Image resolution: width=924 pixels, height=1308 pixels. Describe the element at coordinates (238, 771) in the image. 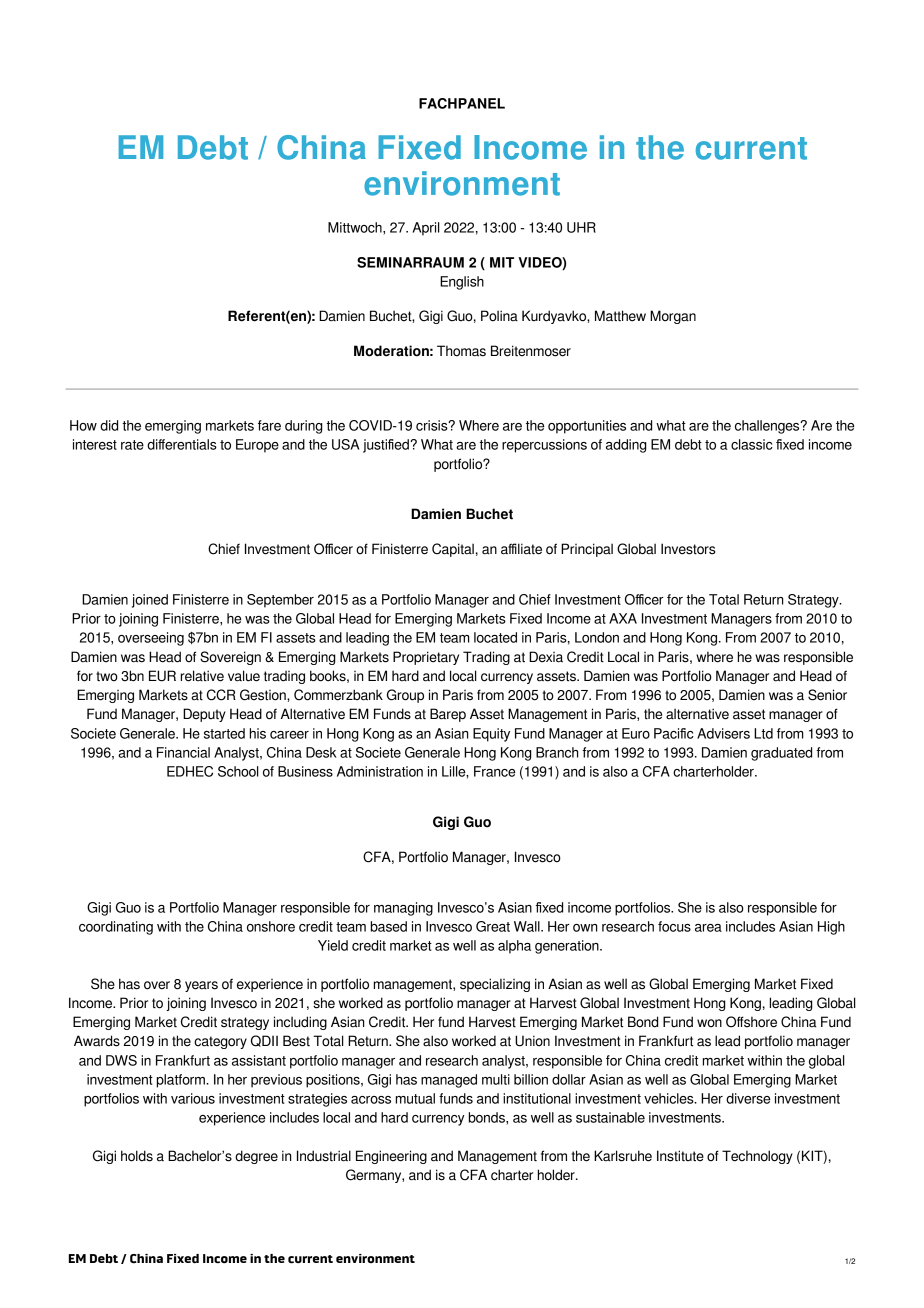

I see `School` at that location.
